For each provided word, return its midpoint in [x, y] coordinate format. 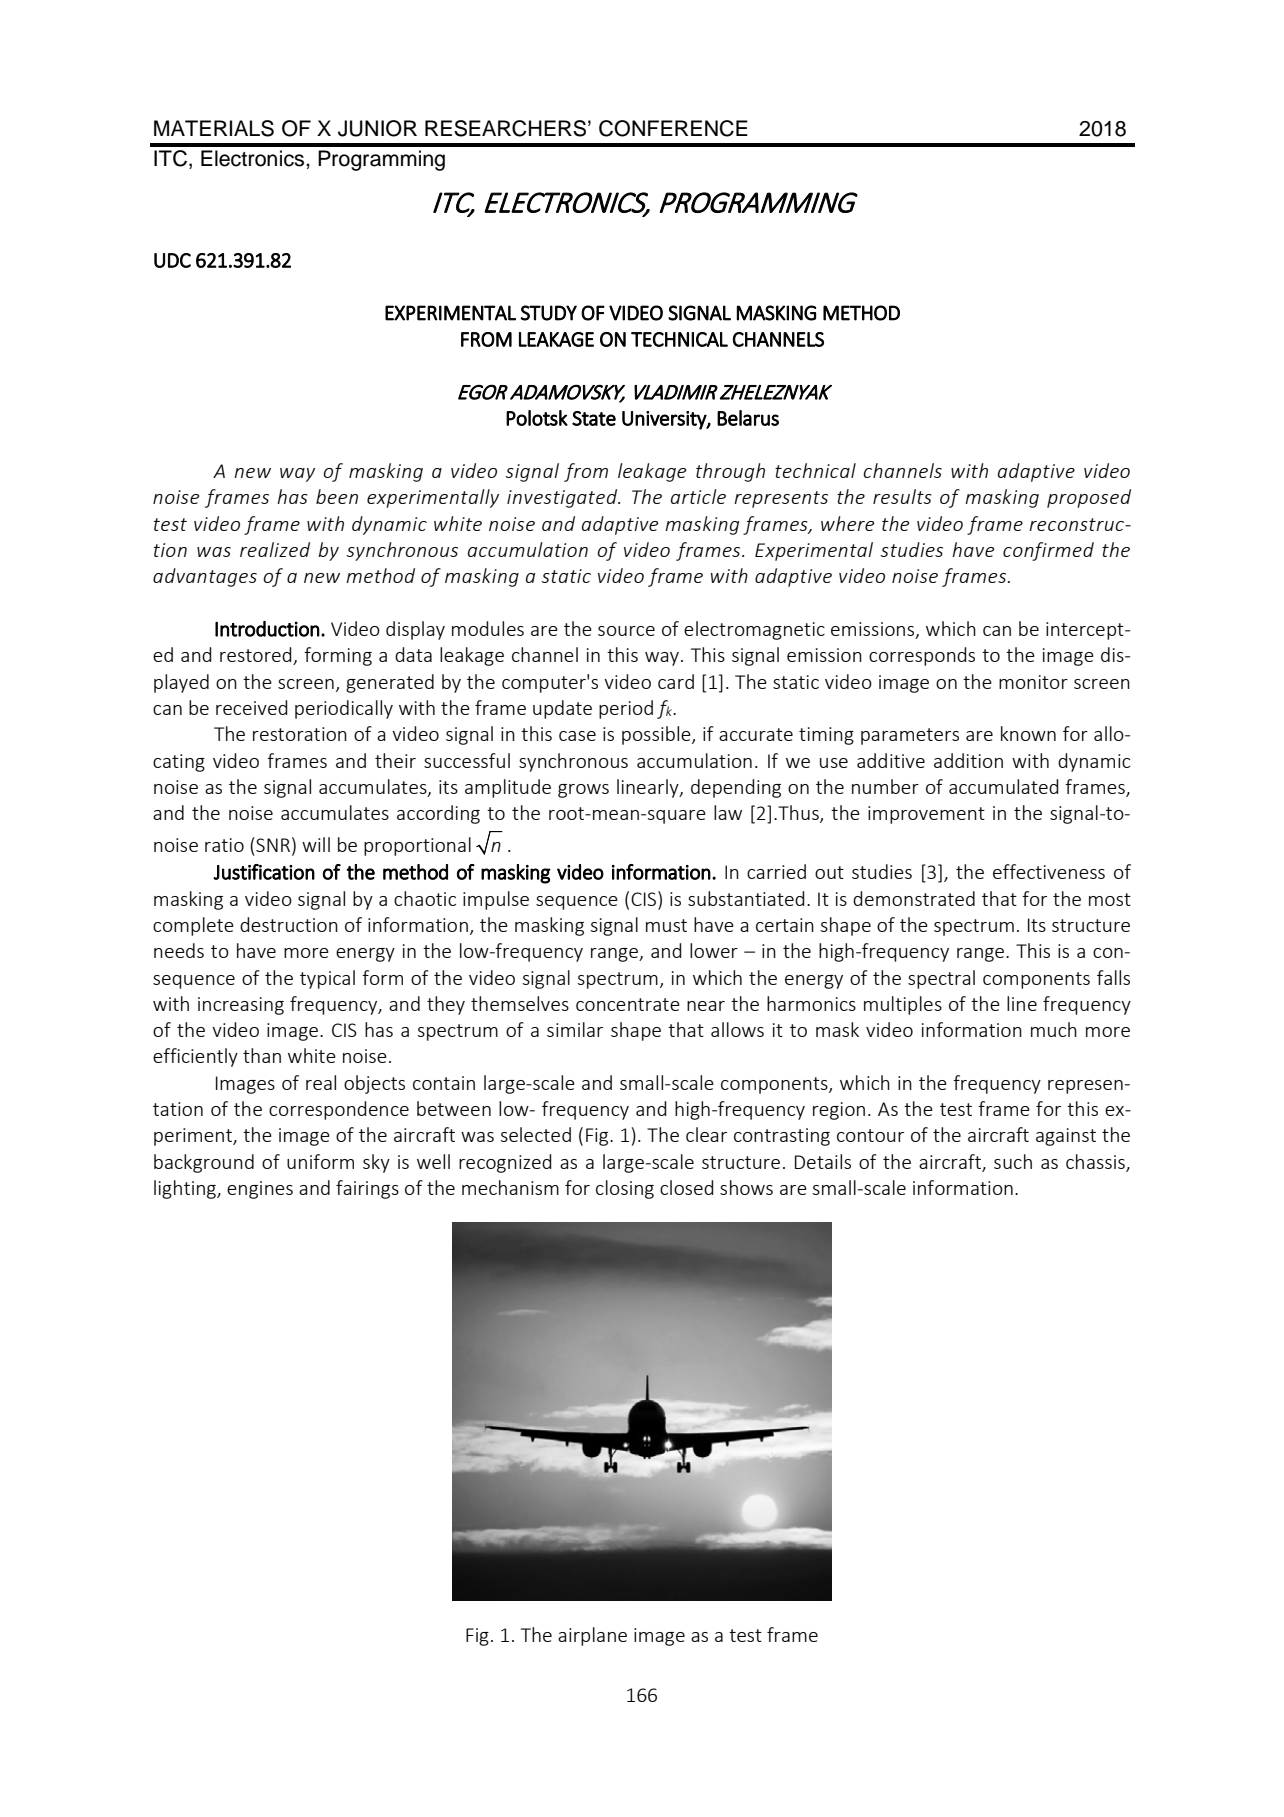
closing [625, 1189]
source [626, 631]
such [1013, 1161]
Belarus [748, 418]
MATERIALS [214, 128]
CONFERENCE [673, 128]
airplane [592, 1636]
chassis [1096, 1163]
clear [706, 1134]
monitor [1033, 682]
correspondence [339, 1110]
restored [257, 656]
